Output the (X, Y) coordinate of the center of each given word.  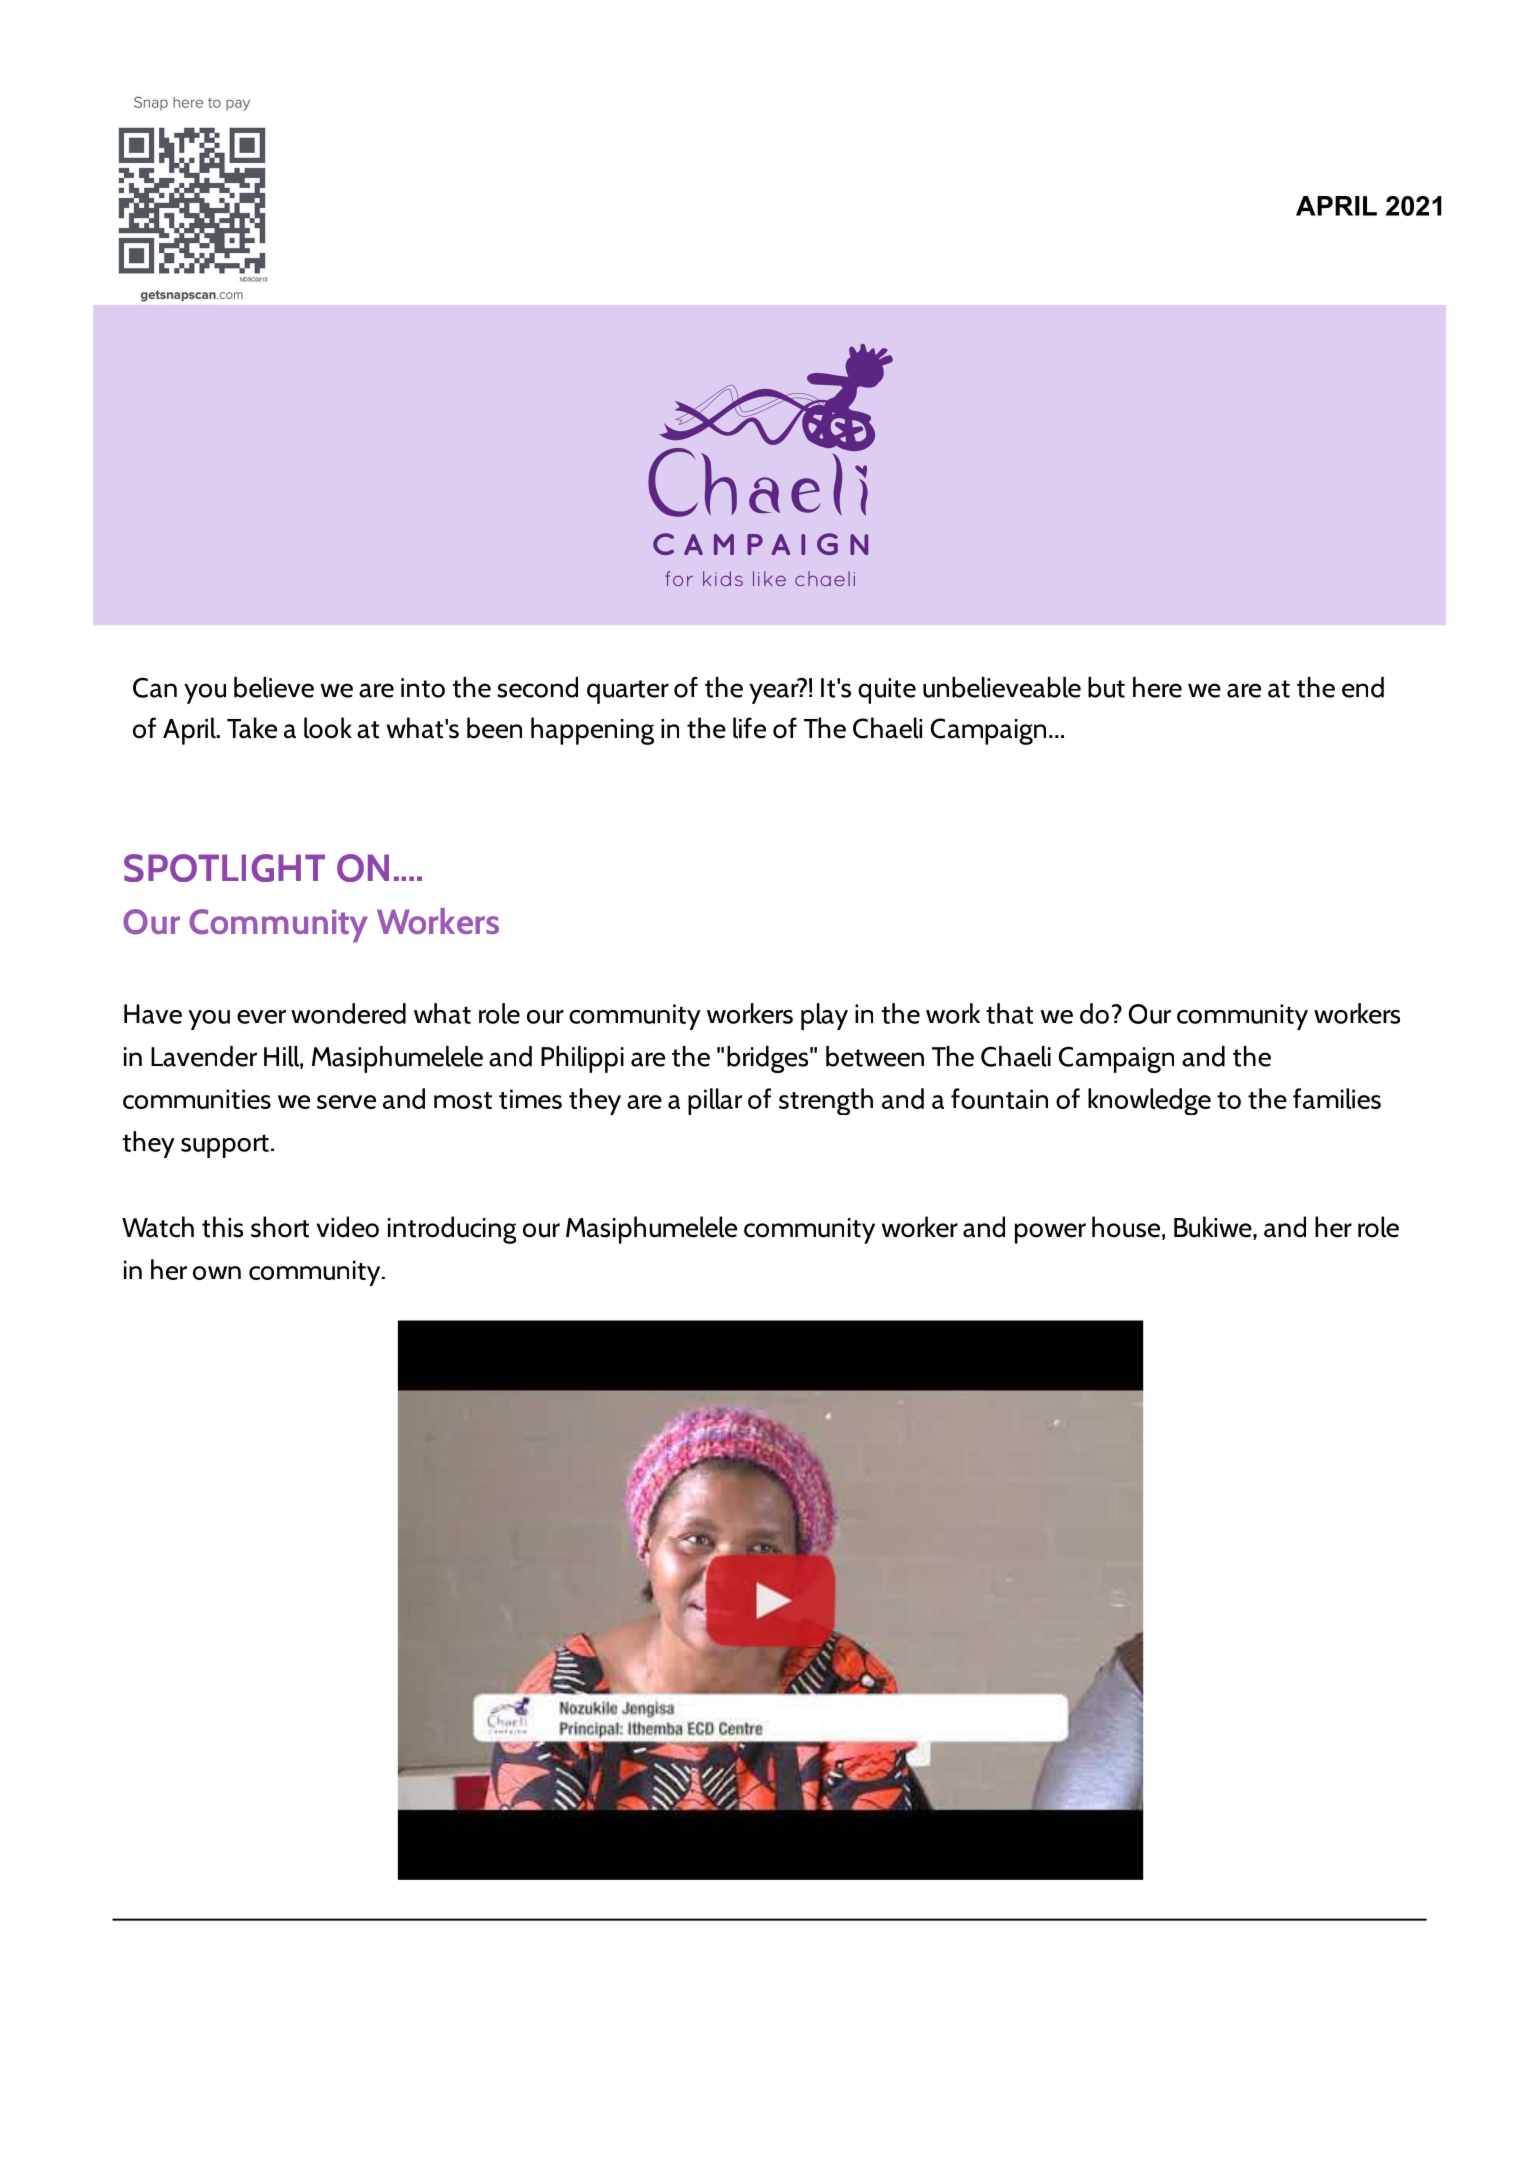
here (1157, 687)
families (1337, 1098)
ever (261, 1017)
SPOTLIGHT (224, 868)
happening (592, 731)
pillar (715, 1101)
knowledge (1149, 1101)
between (875, 1056)
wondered (348, 1013)
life (749, 728)
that (1009, 1013)
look (328, 728)
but (1106, 687)
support (225, 1146)
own (217, 1273)
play (824, 1016)
